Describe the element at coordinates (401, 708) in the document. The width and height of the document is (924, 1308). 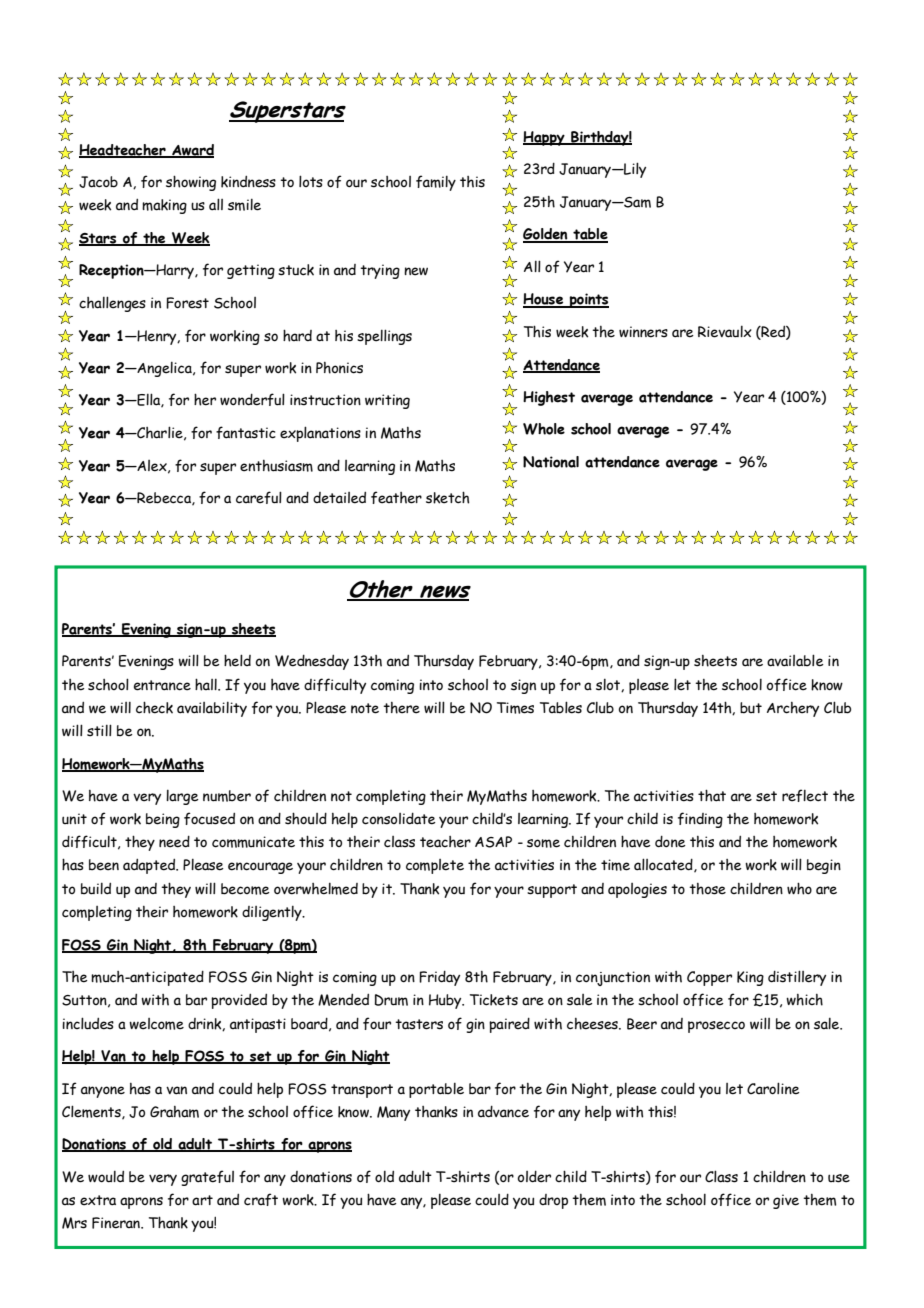
I see `there` at that location.
